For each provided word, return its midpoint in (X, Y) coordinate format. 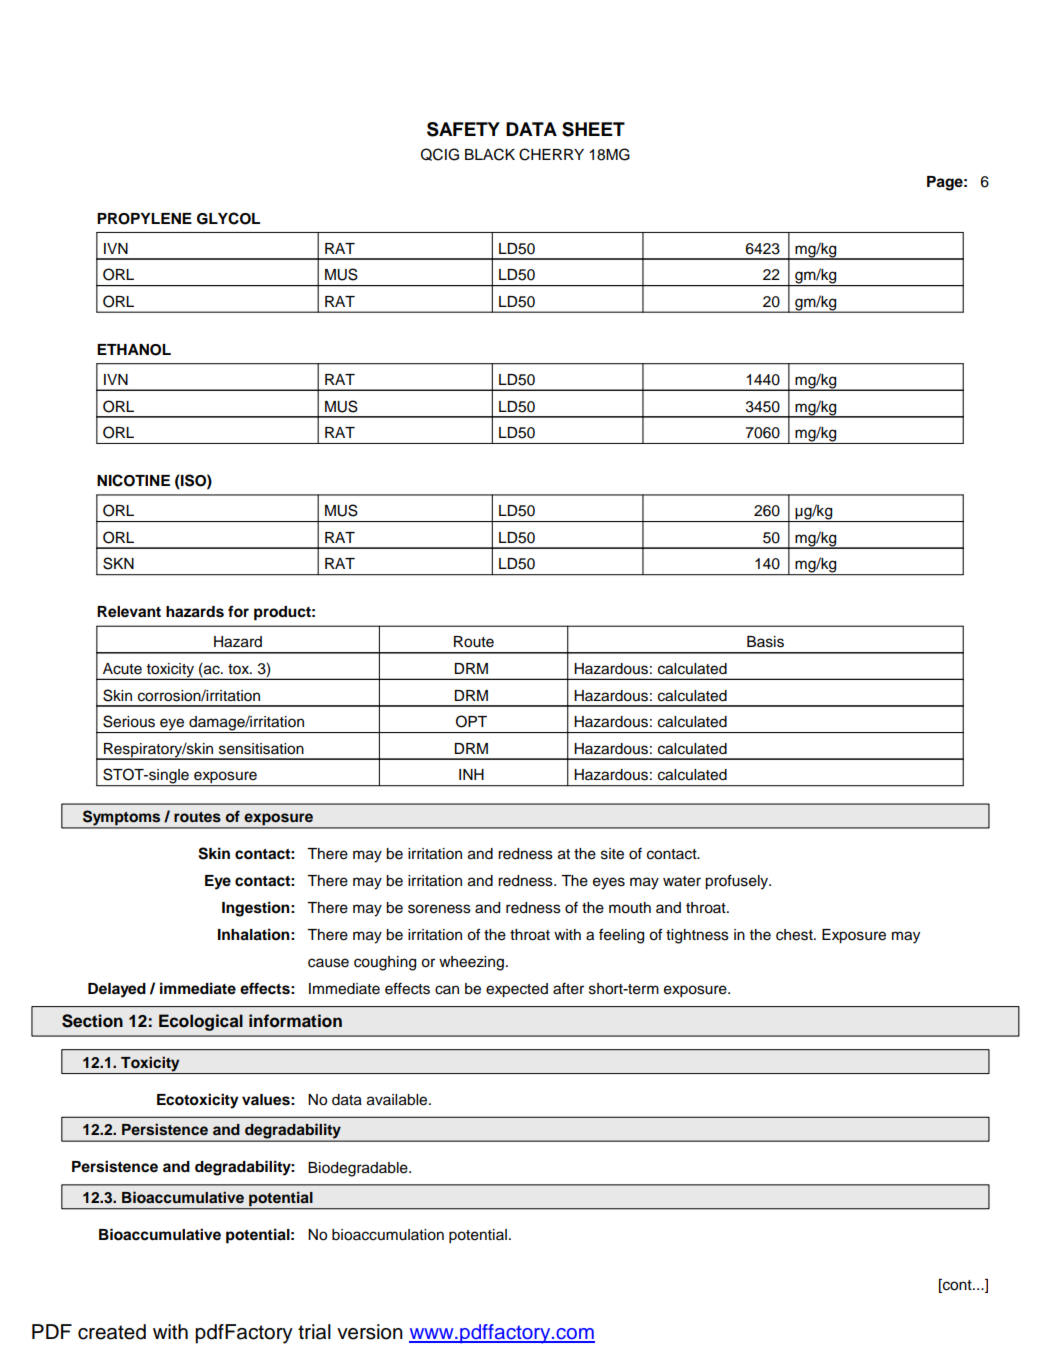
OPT (471, 721)
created (112, 1332)
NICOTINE (133, 480)
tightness (697, 936)
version (370, 1332)
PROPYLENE (144, 219)
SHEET (593, 129)
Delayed (117, 990)
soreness (439, 909)
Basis (765, 642)
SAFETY (463, 129)
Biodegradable (359, 1169)
